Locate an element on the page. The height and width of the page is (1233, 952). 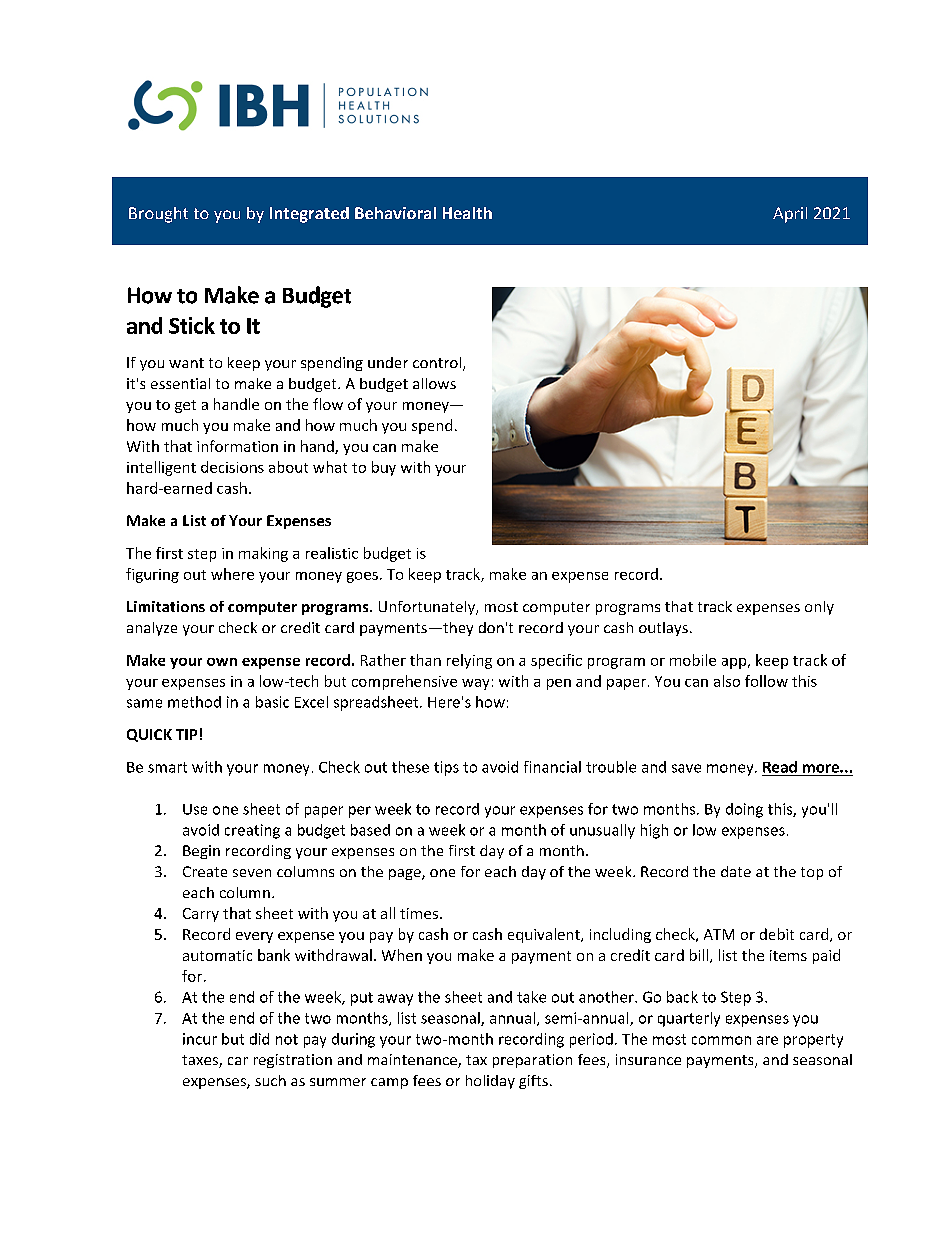
also is located at coordinates (727, 681).
